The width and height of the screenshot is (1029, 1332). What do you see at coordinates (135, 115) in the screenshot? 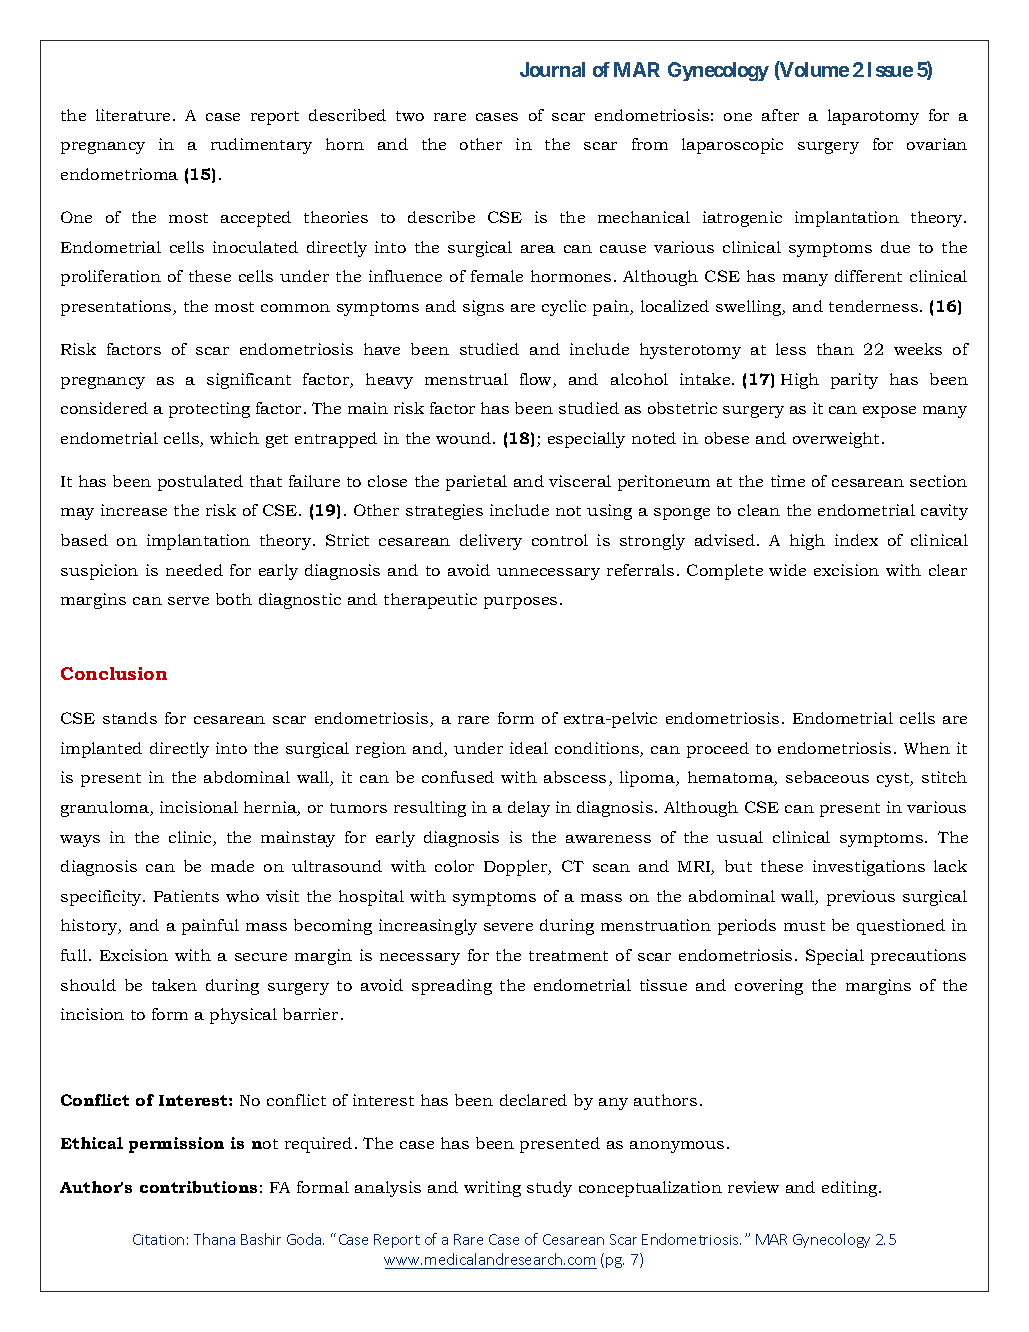
I see `literature` at bounding box center [135, 115].
